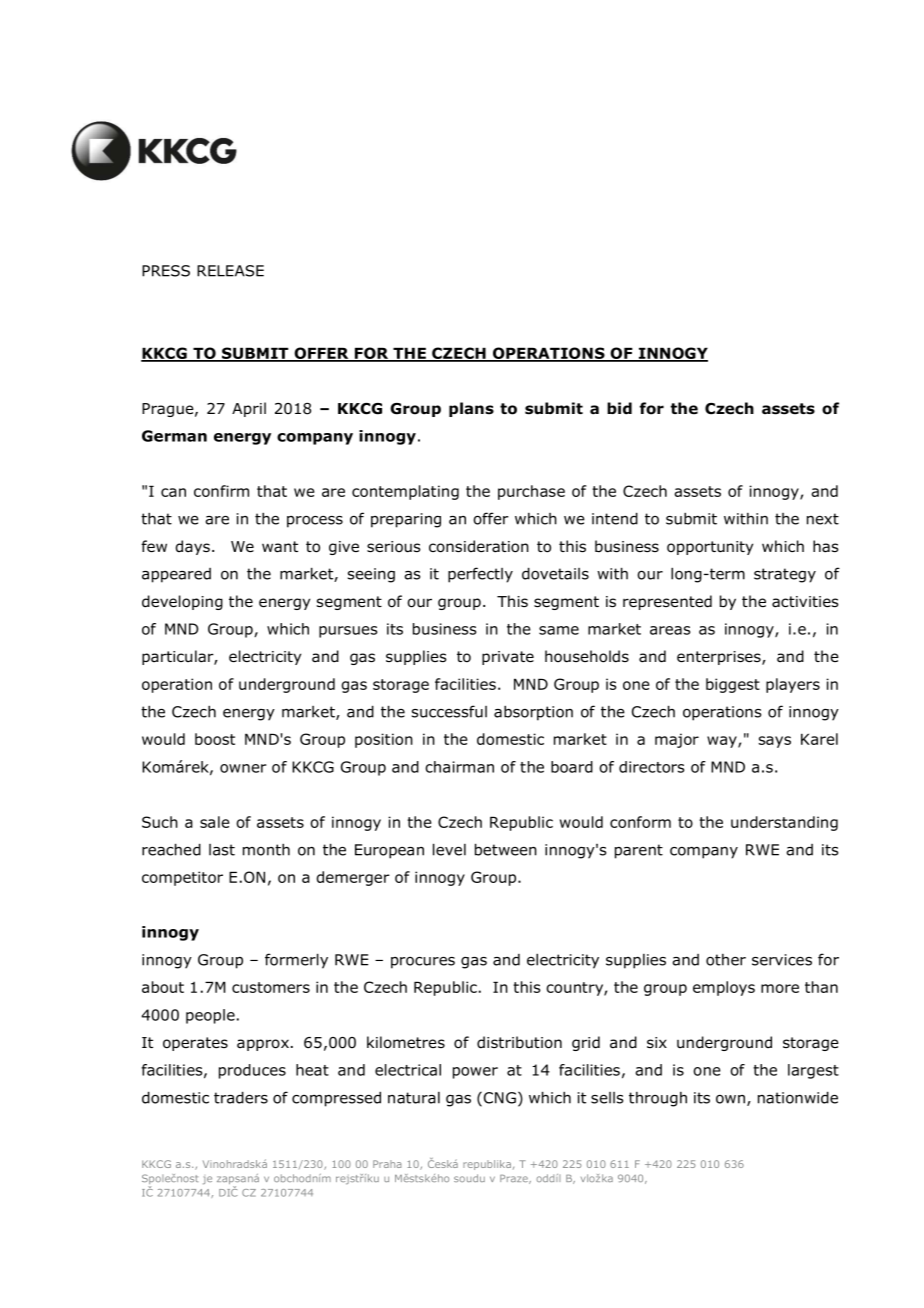 The height and width of the screenshot is (1308, 924). What do you see at coordinates (230, 271) in the screenshot?
I see `RELEASE` at bounding box center [230, 271].
